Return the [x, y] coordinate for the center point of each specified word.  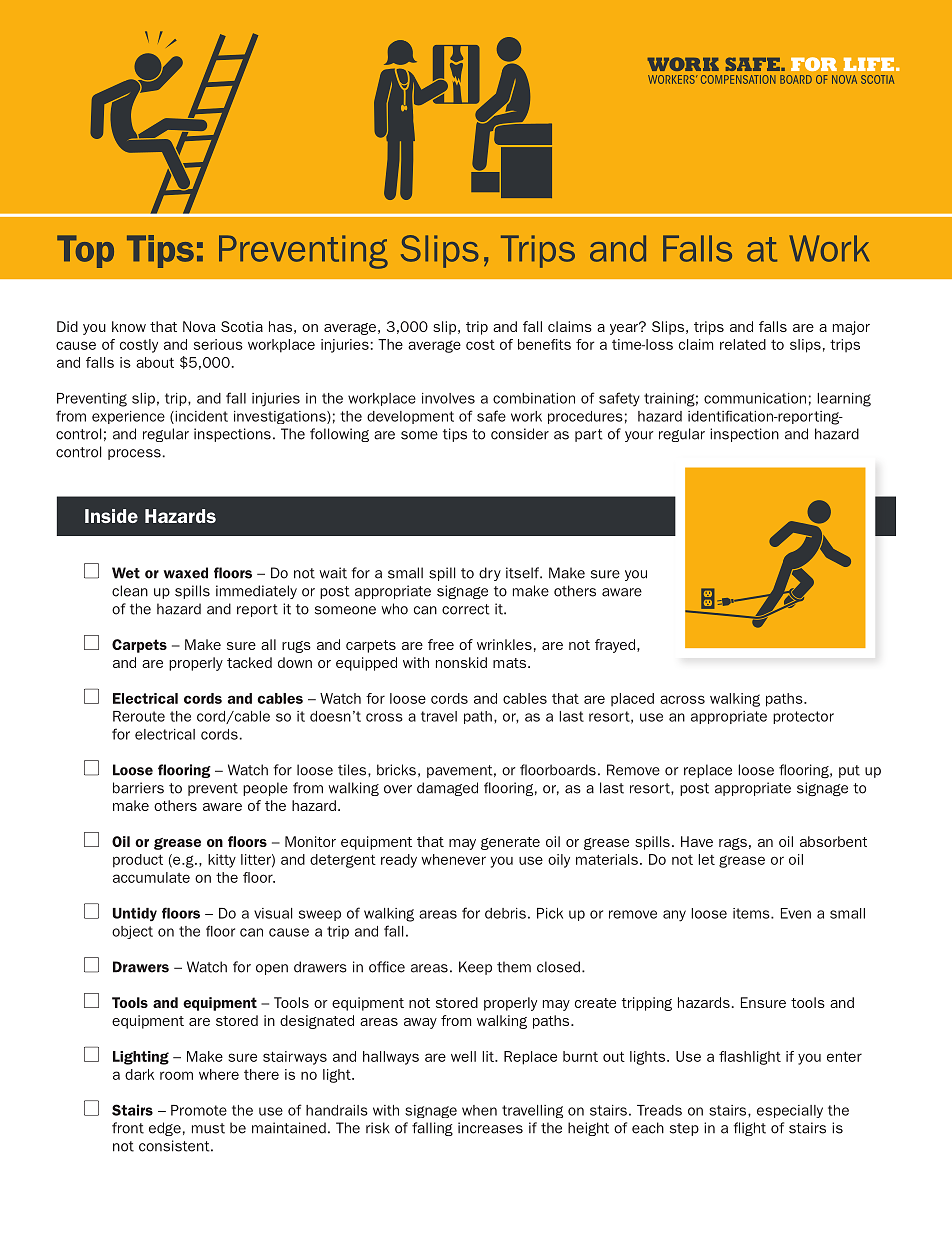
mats [511, 663]
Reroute [139, 716]
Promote [199, 1110]
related [743, 344]
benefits [544, 344]
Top [85, 251]
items [752, 913]
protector [803, 717]
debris [505, 913]
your [639, 436]
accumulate [151, 877]
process [134, 454]
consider [520, 434]
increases [490, 1128]
